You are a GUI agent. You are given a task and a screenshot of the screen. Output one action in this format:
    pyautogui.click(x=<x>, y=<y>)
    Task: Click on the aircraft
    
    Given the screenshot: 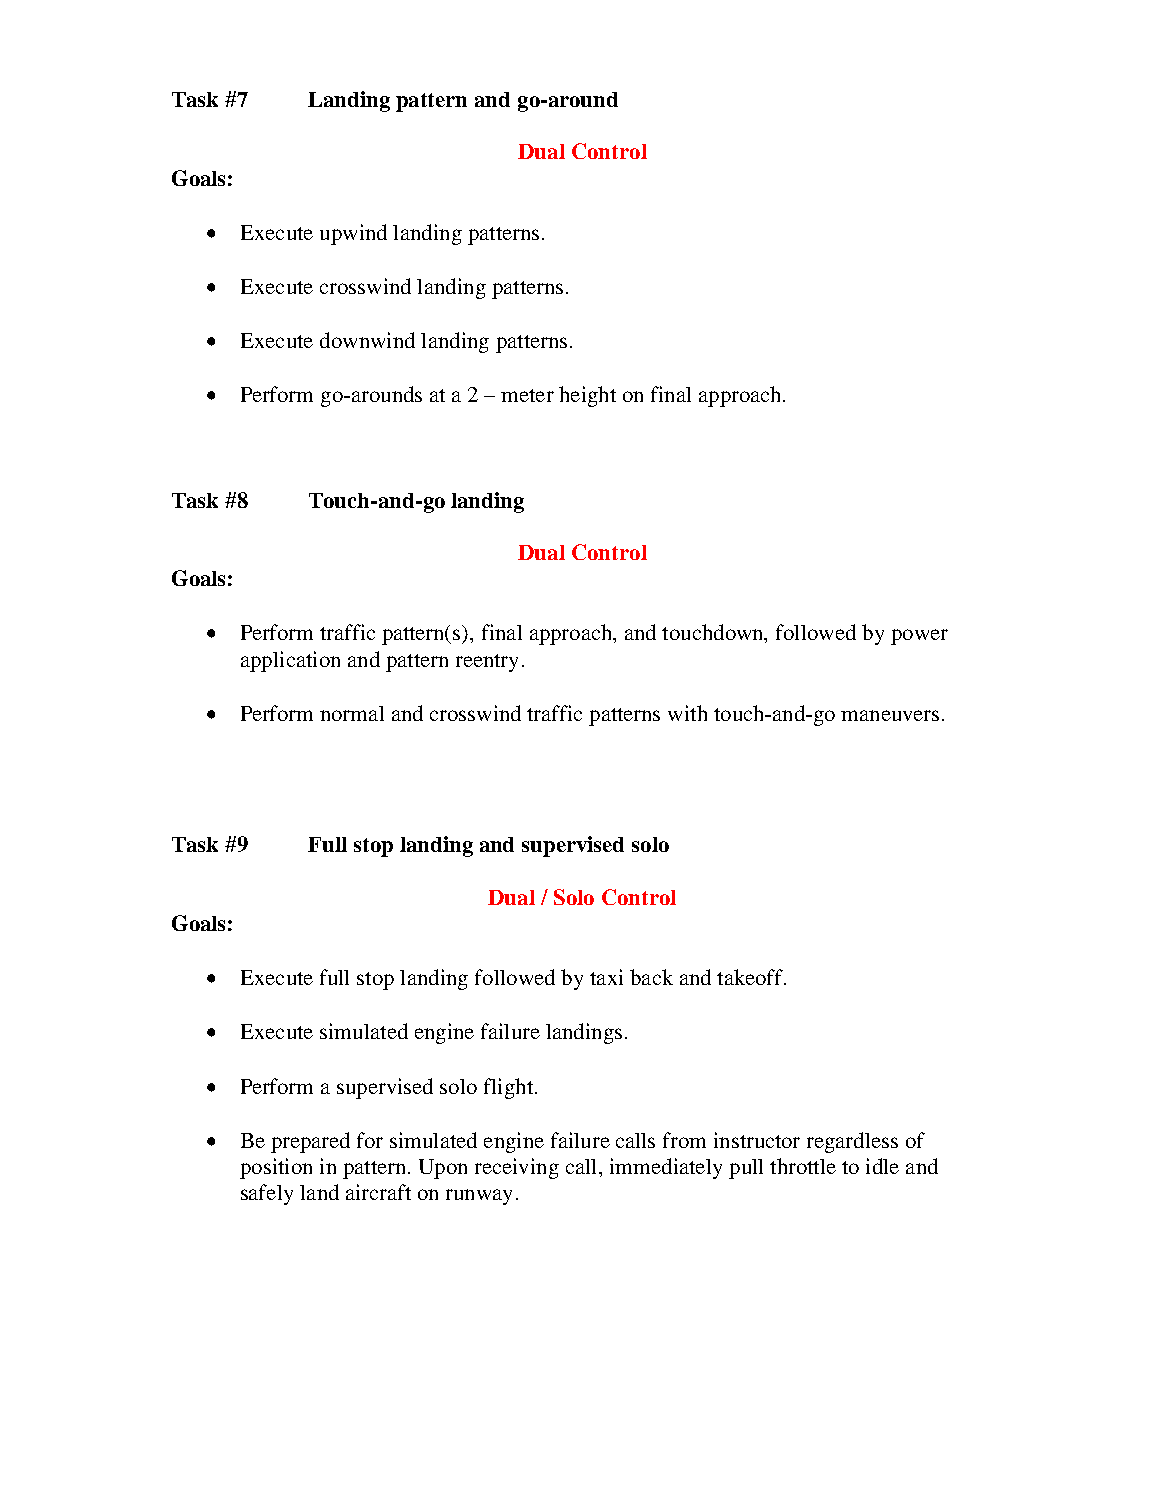 What is the action you would take?
    pyautogui.click(x=378, y=1192)
